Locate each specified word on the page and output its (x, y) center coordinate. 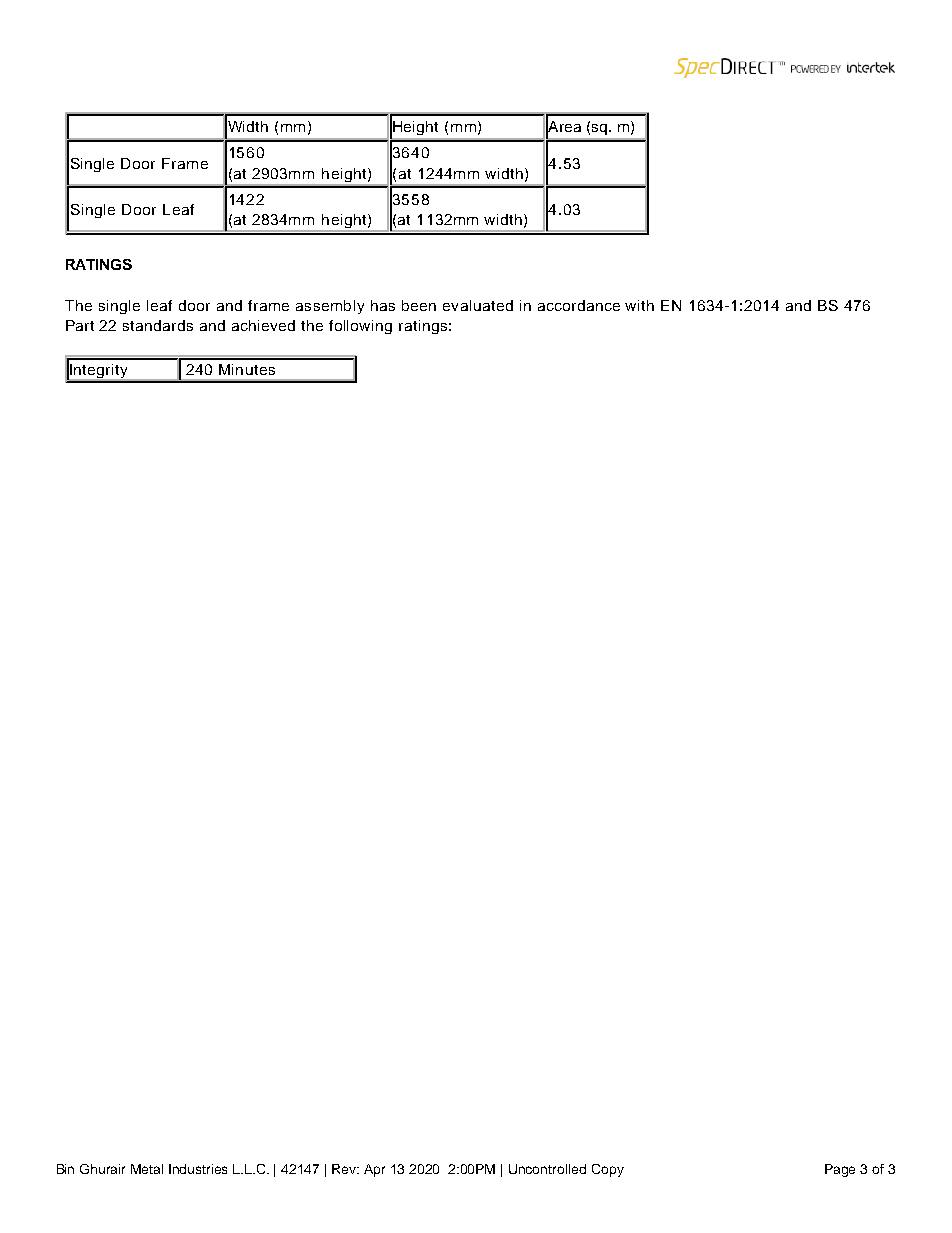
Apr (374, 1170)
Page (840, 1170)
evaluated (478, 305)
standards (158, 325)
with (639, 305)
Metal (147, 1169)
